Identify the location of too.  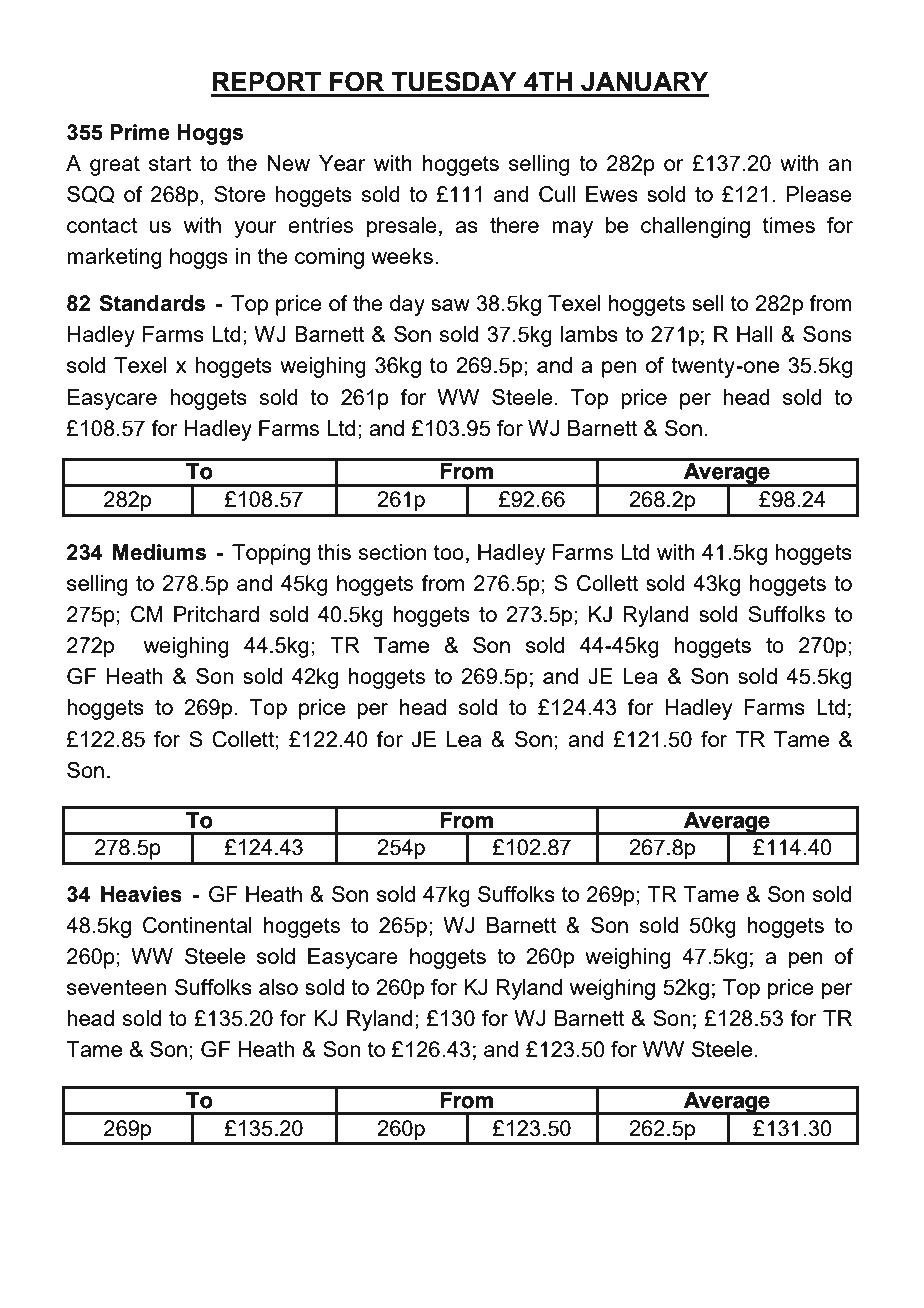
(449, 552).
